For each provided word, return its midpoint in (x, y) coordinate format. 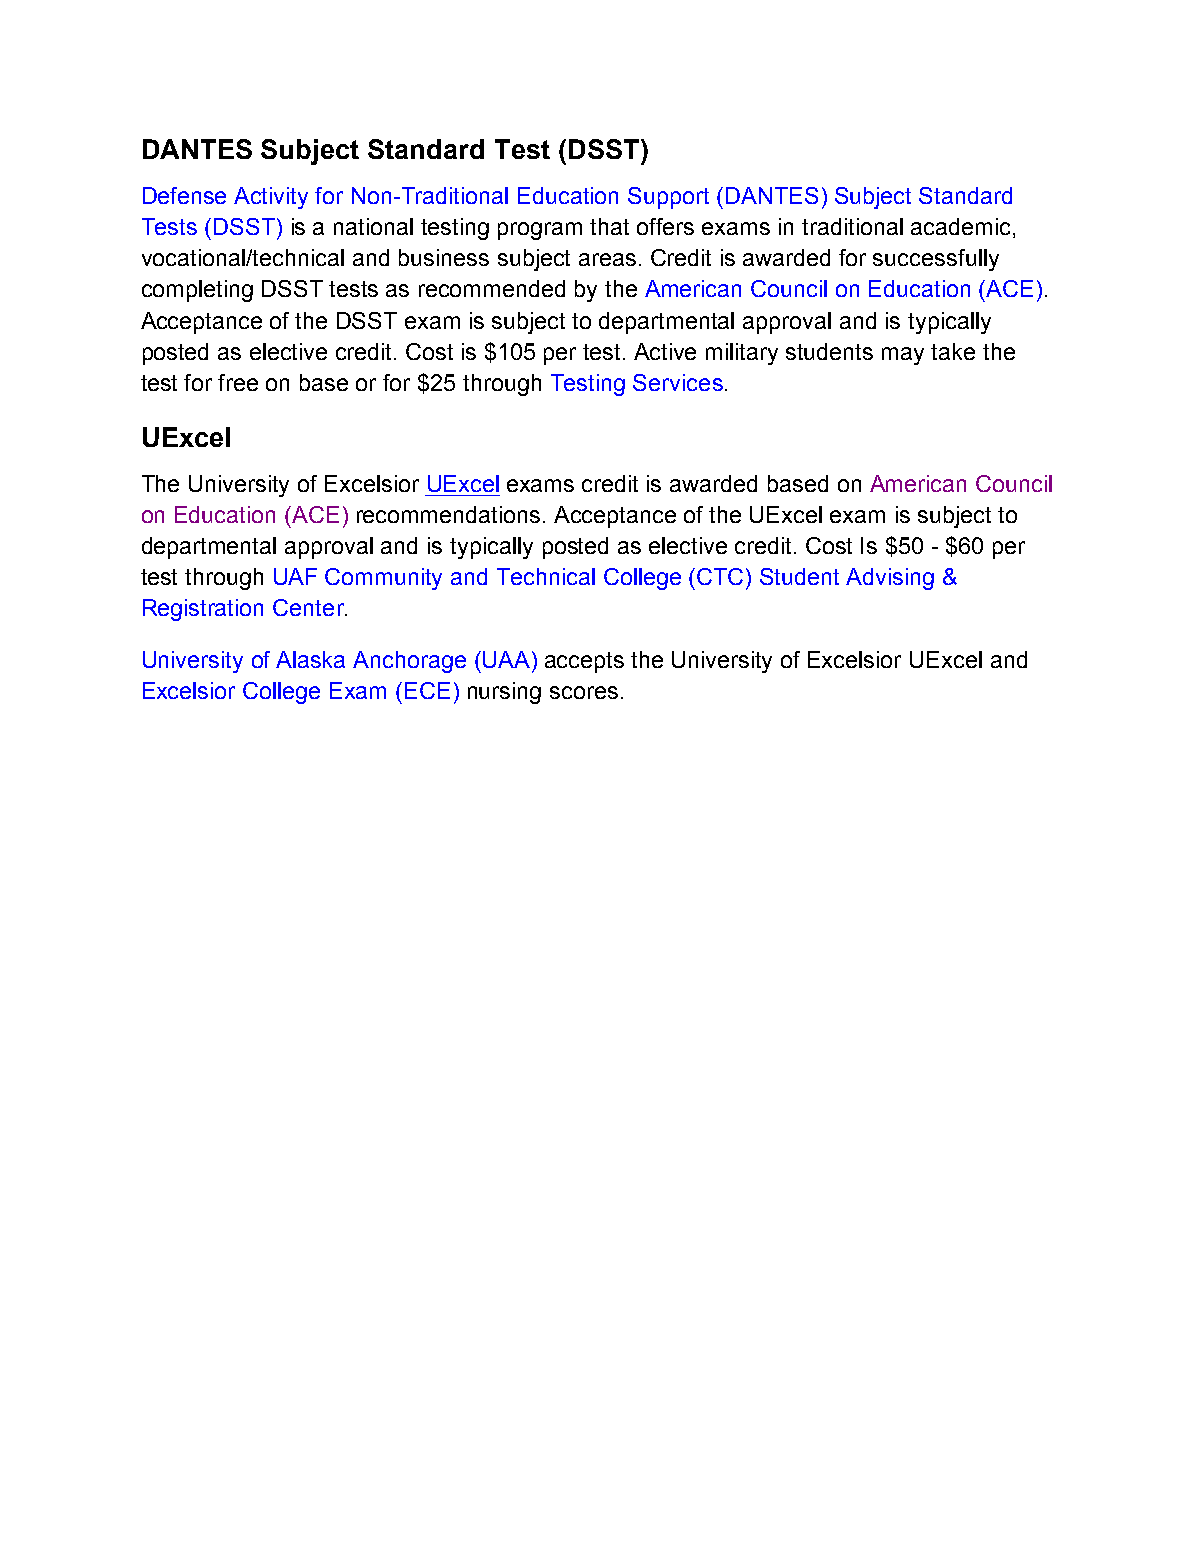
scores (584, 692)
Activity (271, 198)
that (609, 226)
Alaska (310, 659)
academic (962, 228)
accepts (584, 662)
